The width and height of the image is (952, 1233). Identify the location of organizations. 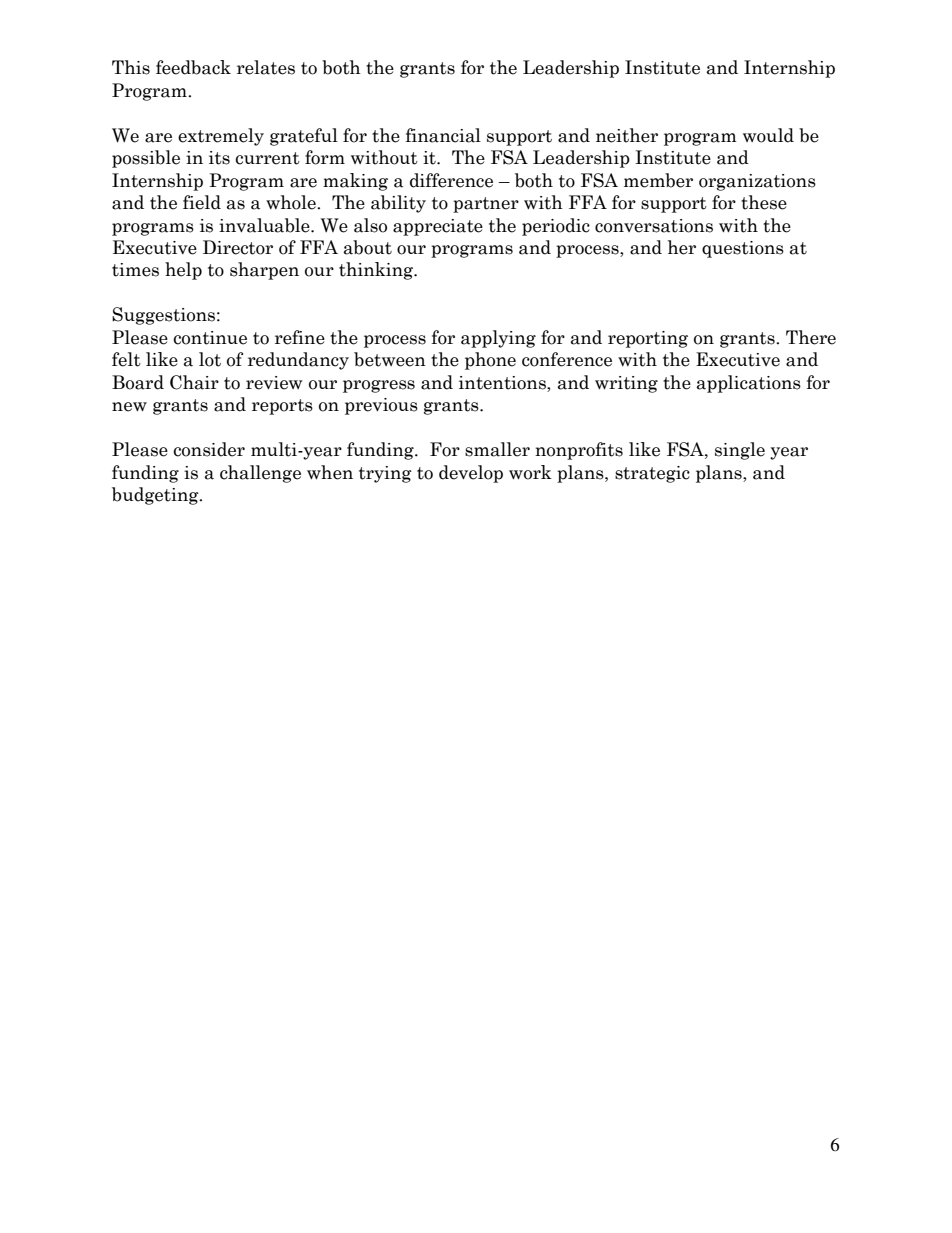
(757, 182).
